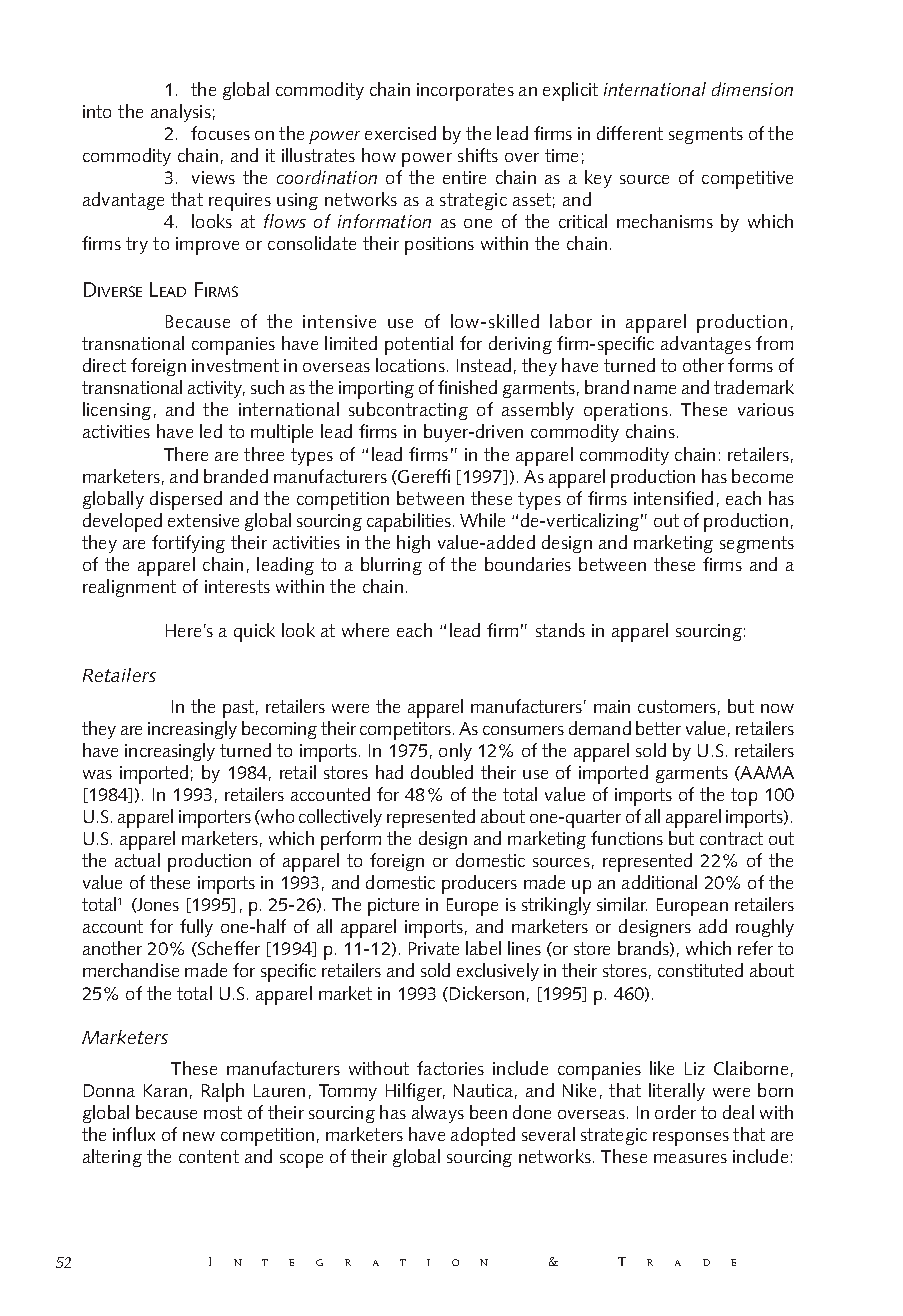 This image has height=1316, width=903. I want to click on dispersed, so click(186, 500).
